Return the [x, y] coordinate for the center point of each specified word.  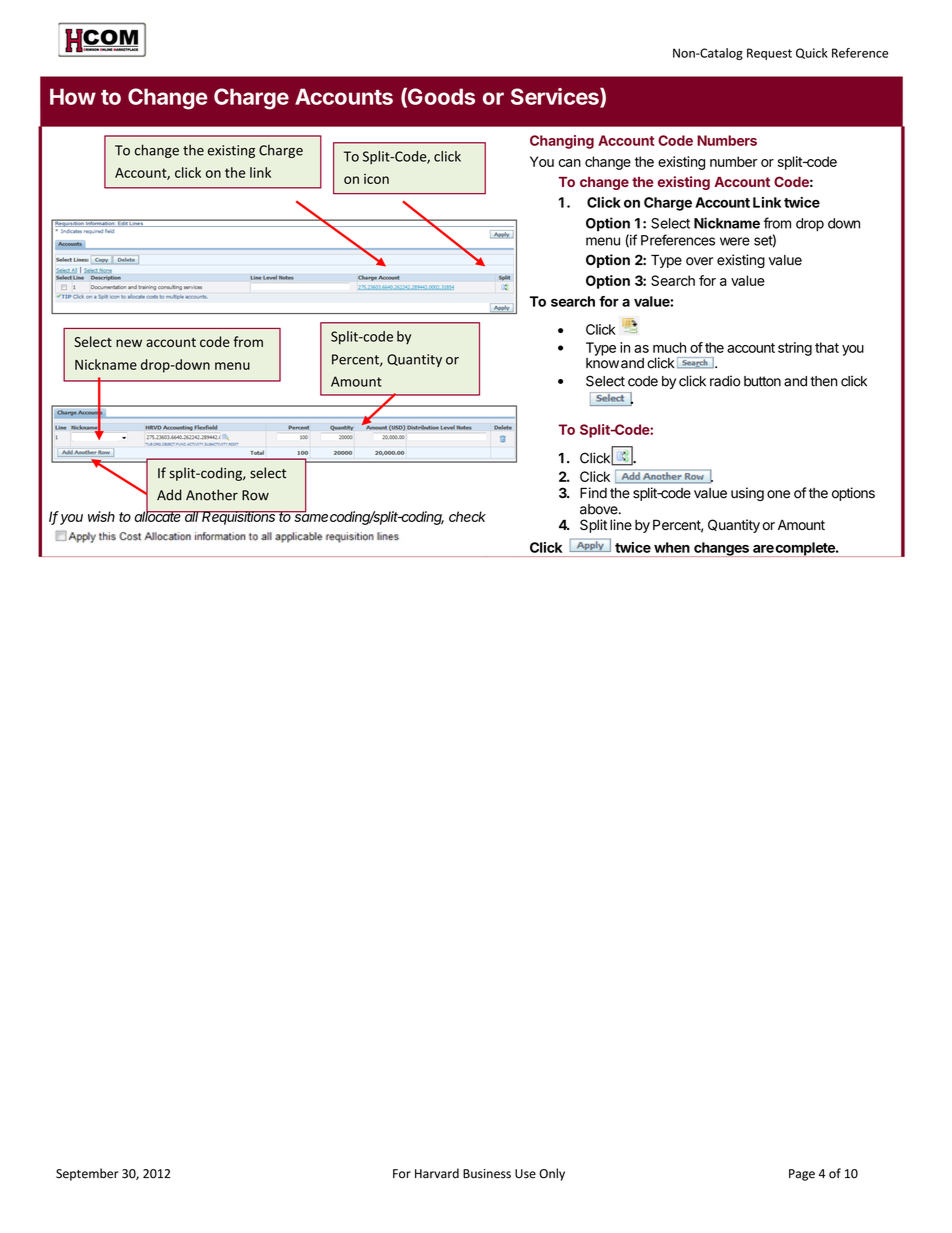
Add [169, 495]
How [73, 96]
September [87, 1174]
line [621, 525]
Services [556, 97]
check [467, 516]
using [747, 494]
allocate [159, 515]
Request [769, 54]
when [672, 547]
